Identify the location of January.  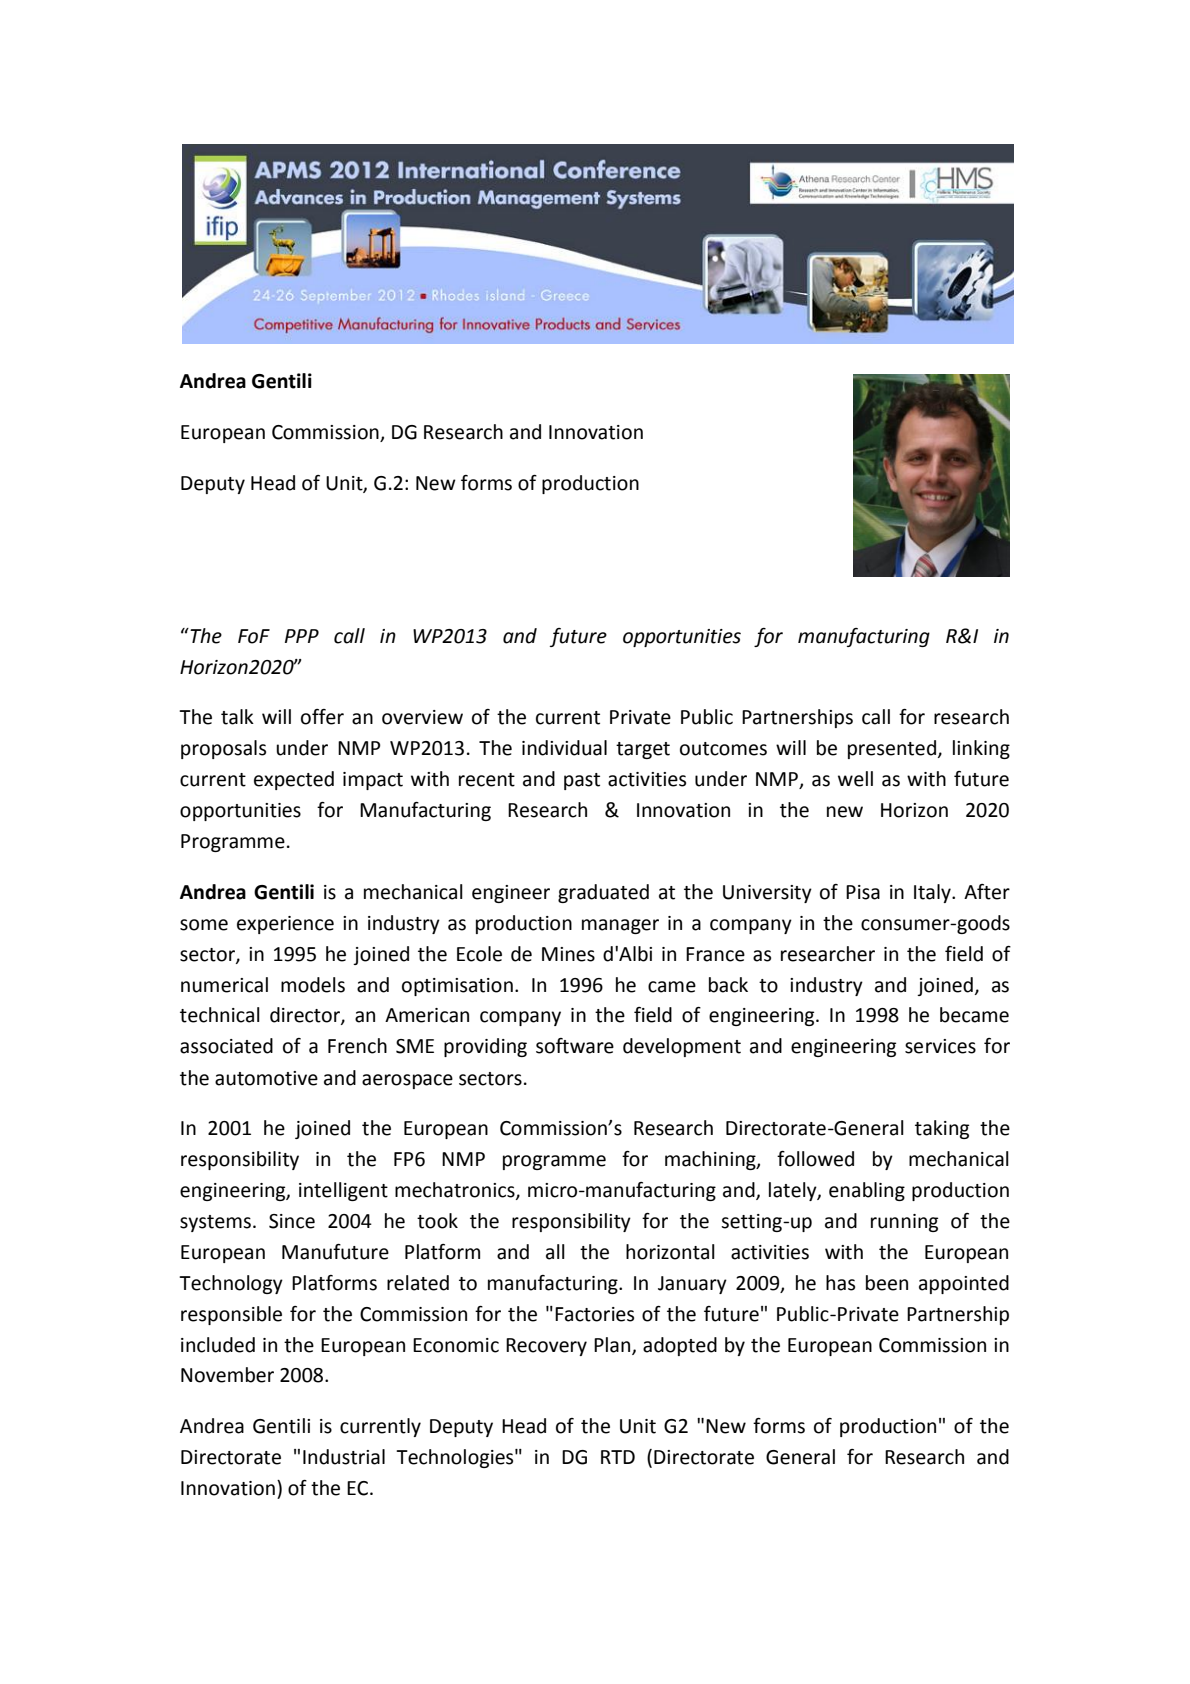
(692, 1285).
